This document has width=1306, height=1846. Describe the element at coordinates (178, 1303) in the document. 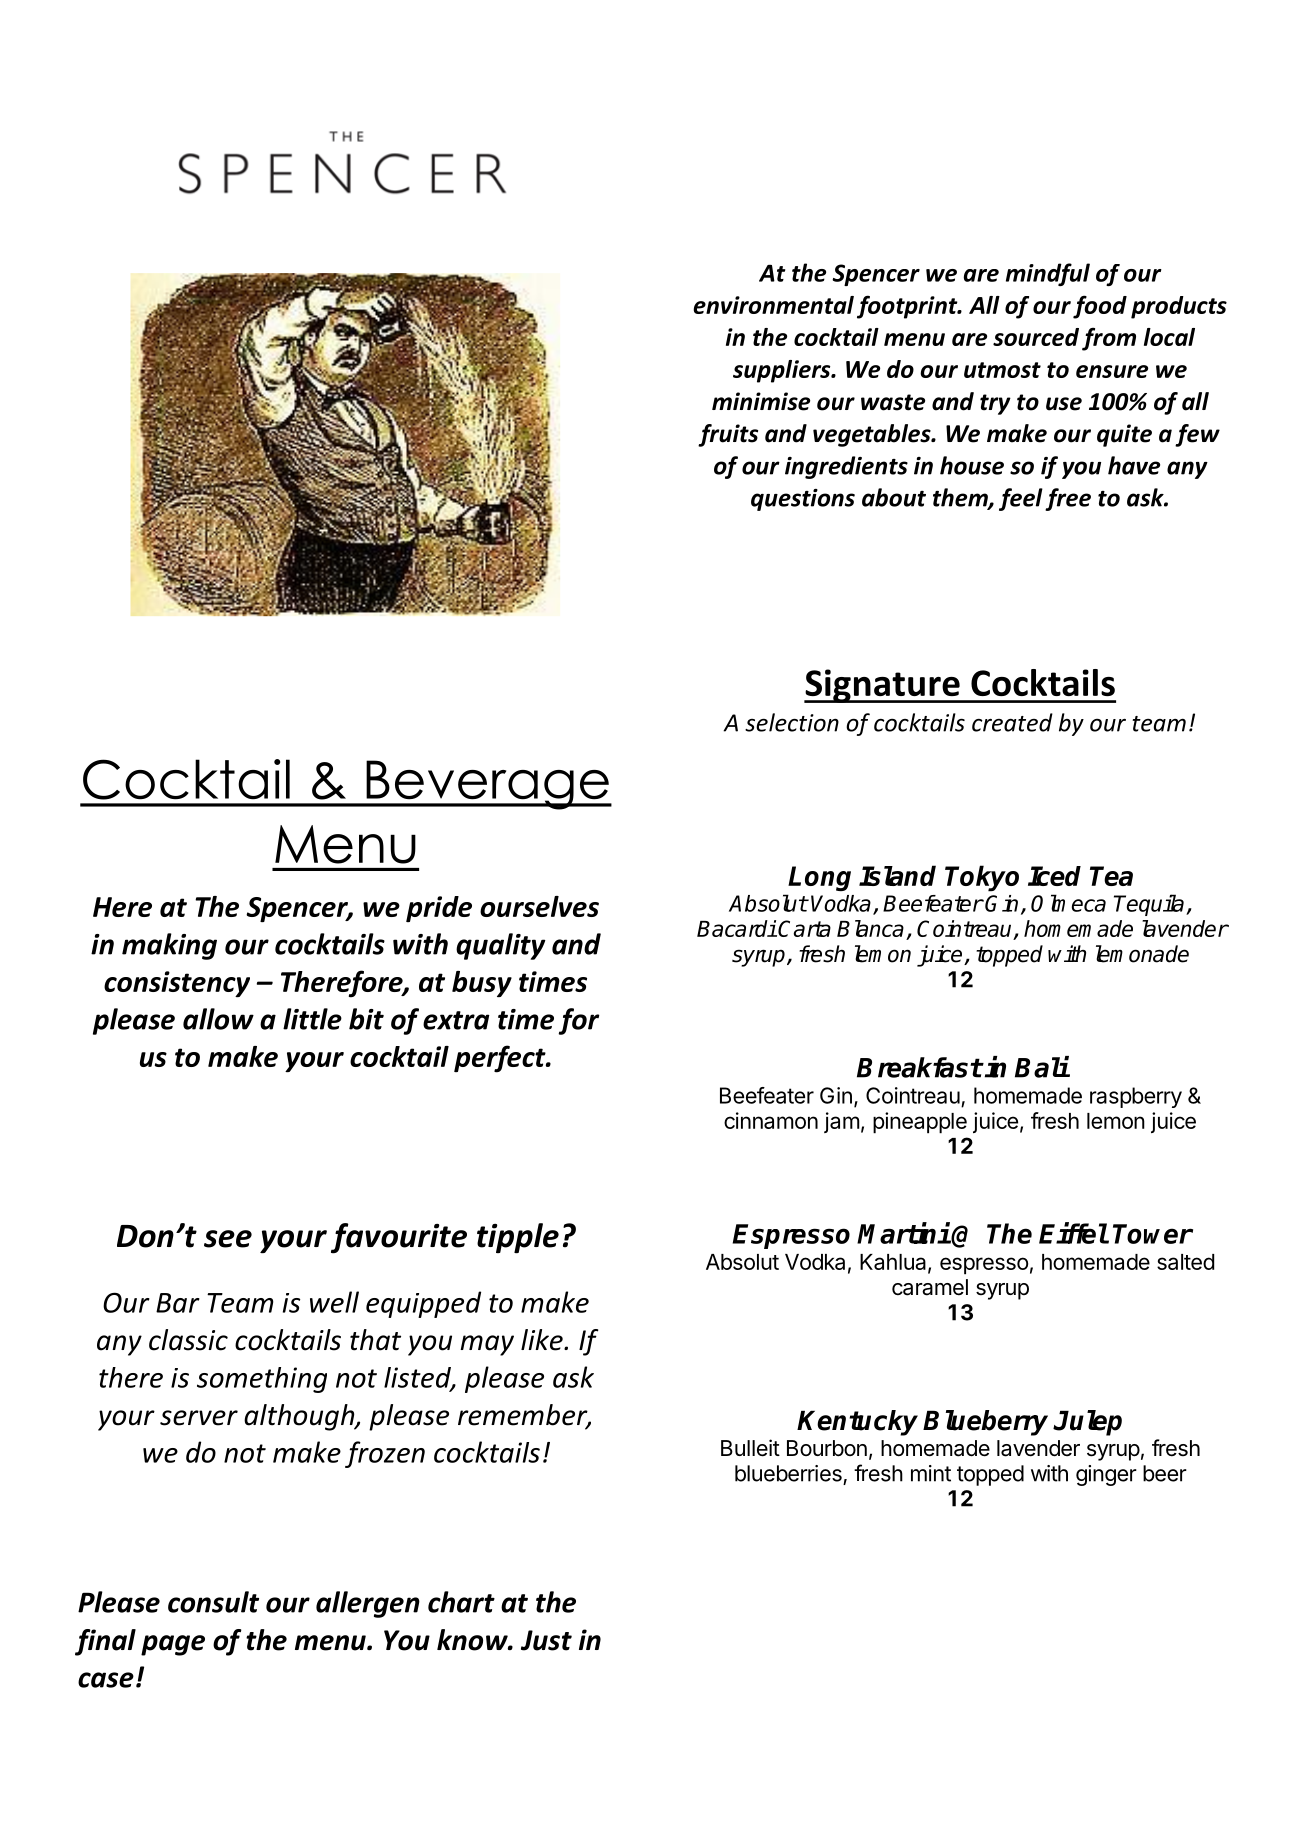

I see `Bar` at that location.
